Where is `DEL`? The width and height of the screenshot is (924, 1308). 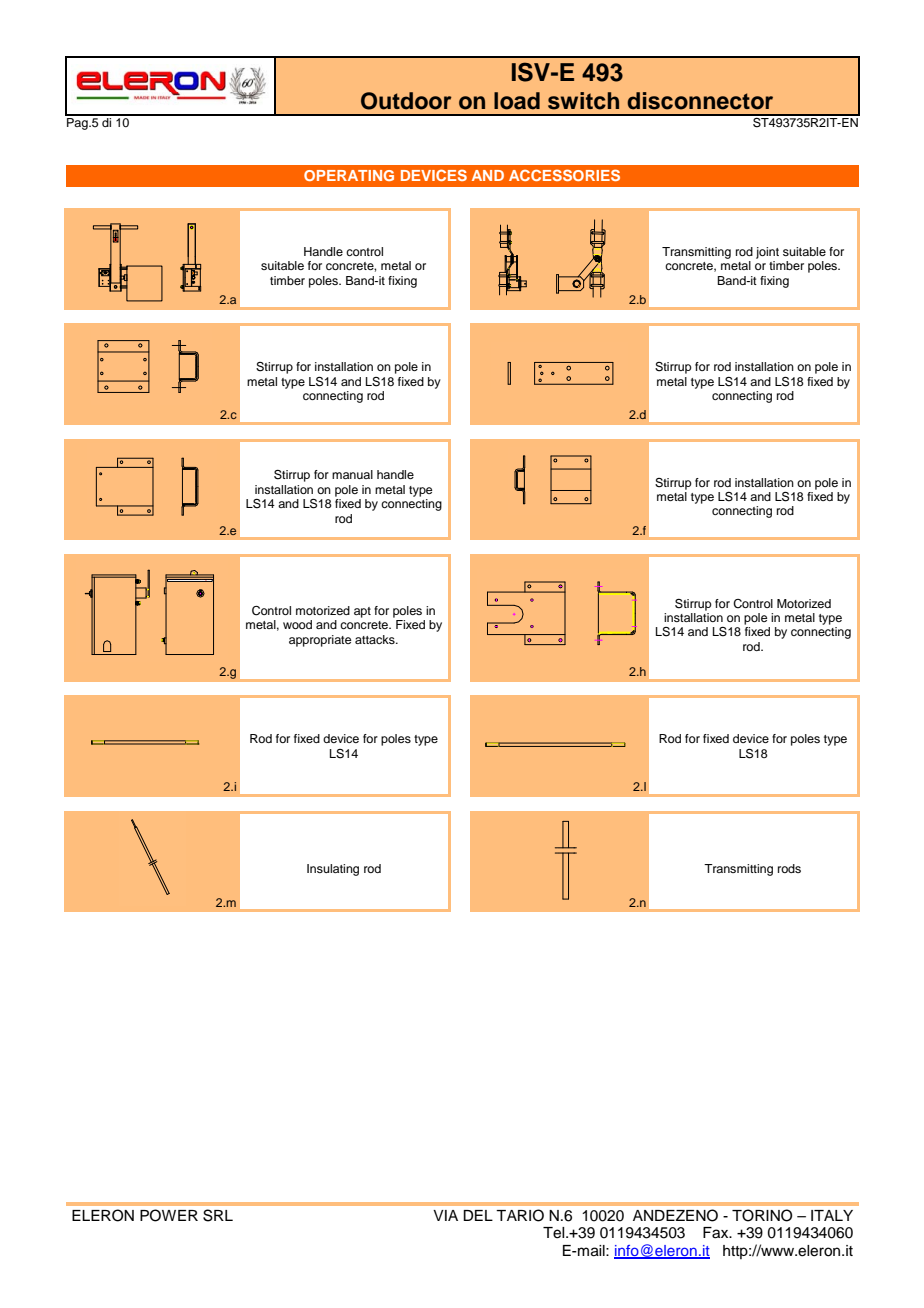
DEL is located at coordinates (478, 1215).
